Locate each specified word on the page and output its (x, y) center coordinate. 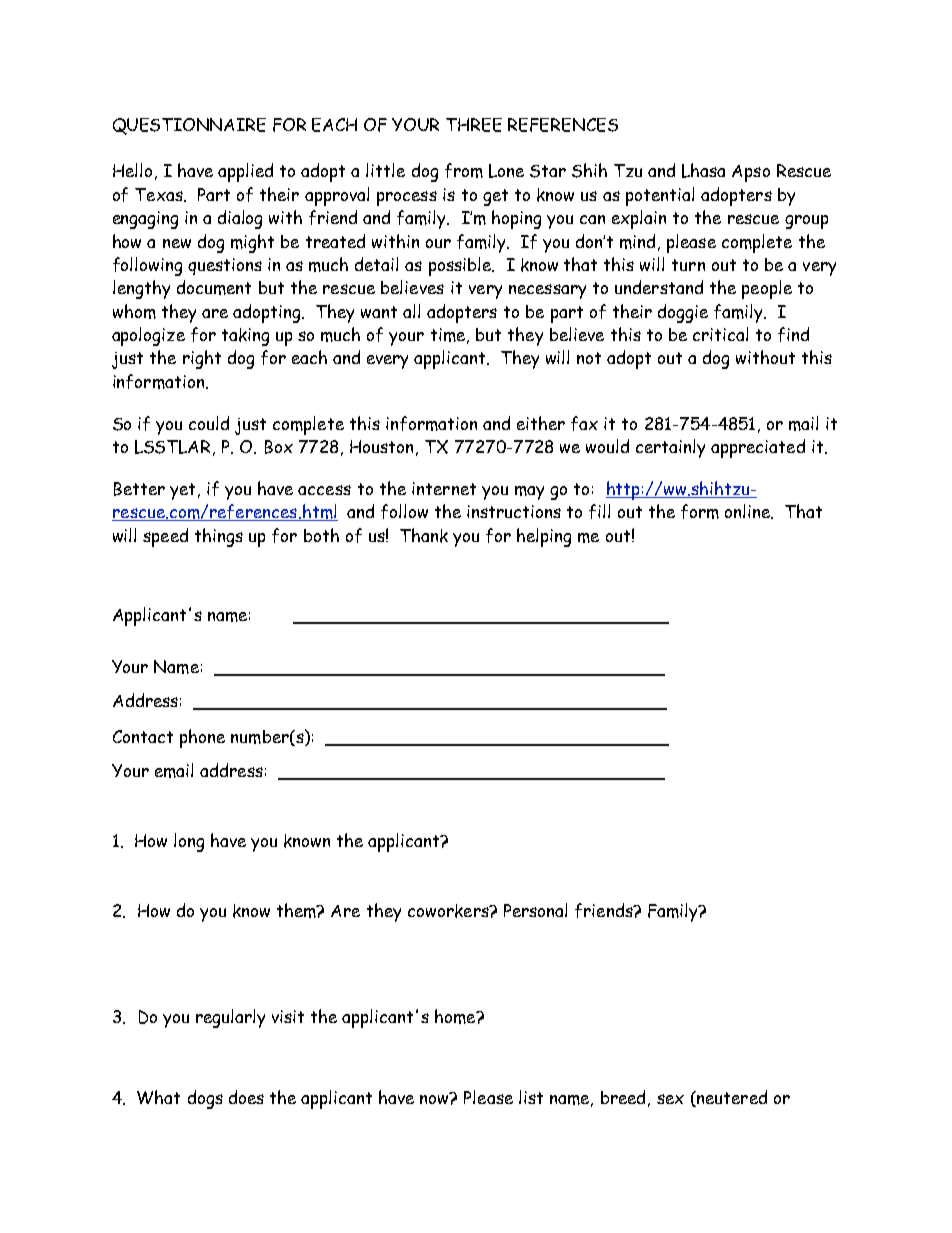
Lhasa (703, 170)
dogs (205, 1099)
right (202, 359)
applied (245, 172)
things (219, 537)
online (749, 511)
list (531, 1097)
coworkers (449, 911)
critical (720, 334)
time (448, 335)
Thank (424, 535)
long (189, 842)
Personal (535, 910)
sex (670, 1099)
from (464, 170)
